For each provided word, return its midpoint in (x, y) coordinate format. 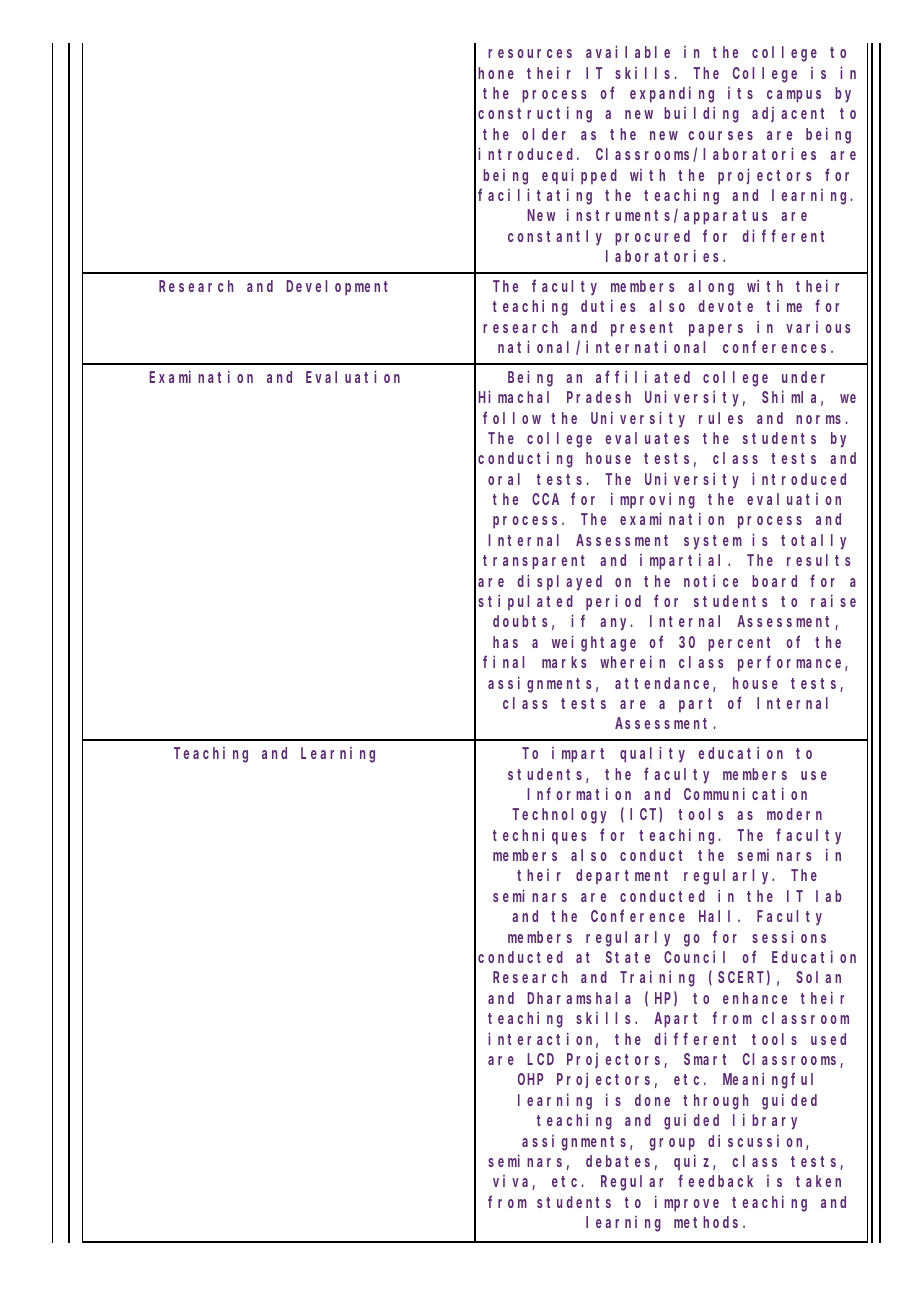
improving (653, 500)
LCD (540, 1059)
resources (530, 53)
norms (818, 419)
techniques (540, 836)
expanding (672, 94)
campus (794, 96)
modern (794, 814)
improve (687, 1203)
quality (652, 754)
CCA (545, 499)
